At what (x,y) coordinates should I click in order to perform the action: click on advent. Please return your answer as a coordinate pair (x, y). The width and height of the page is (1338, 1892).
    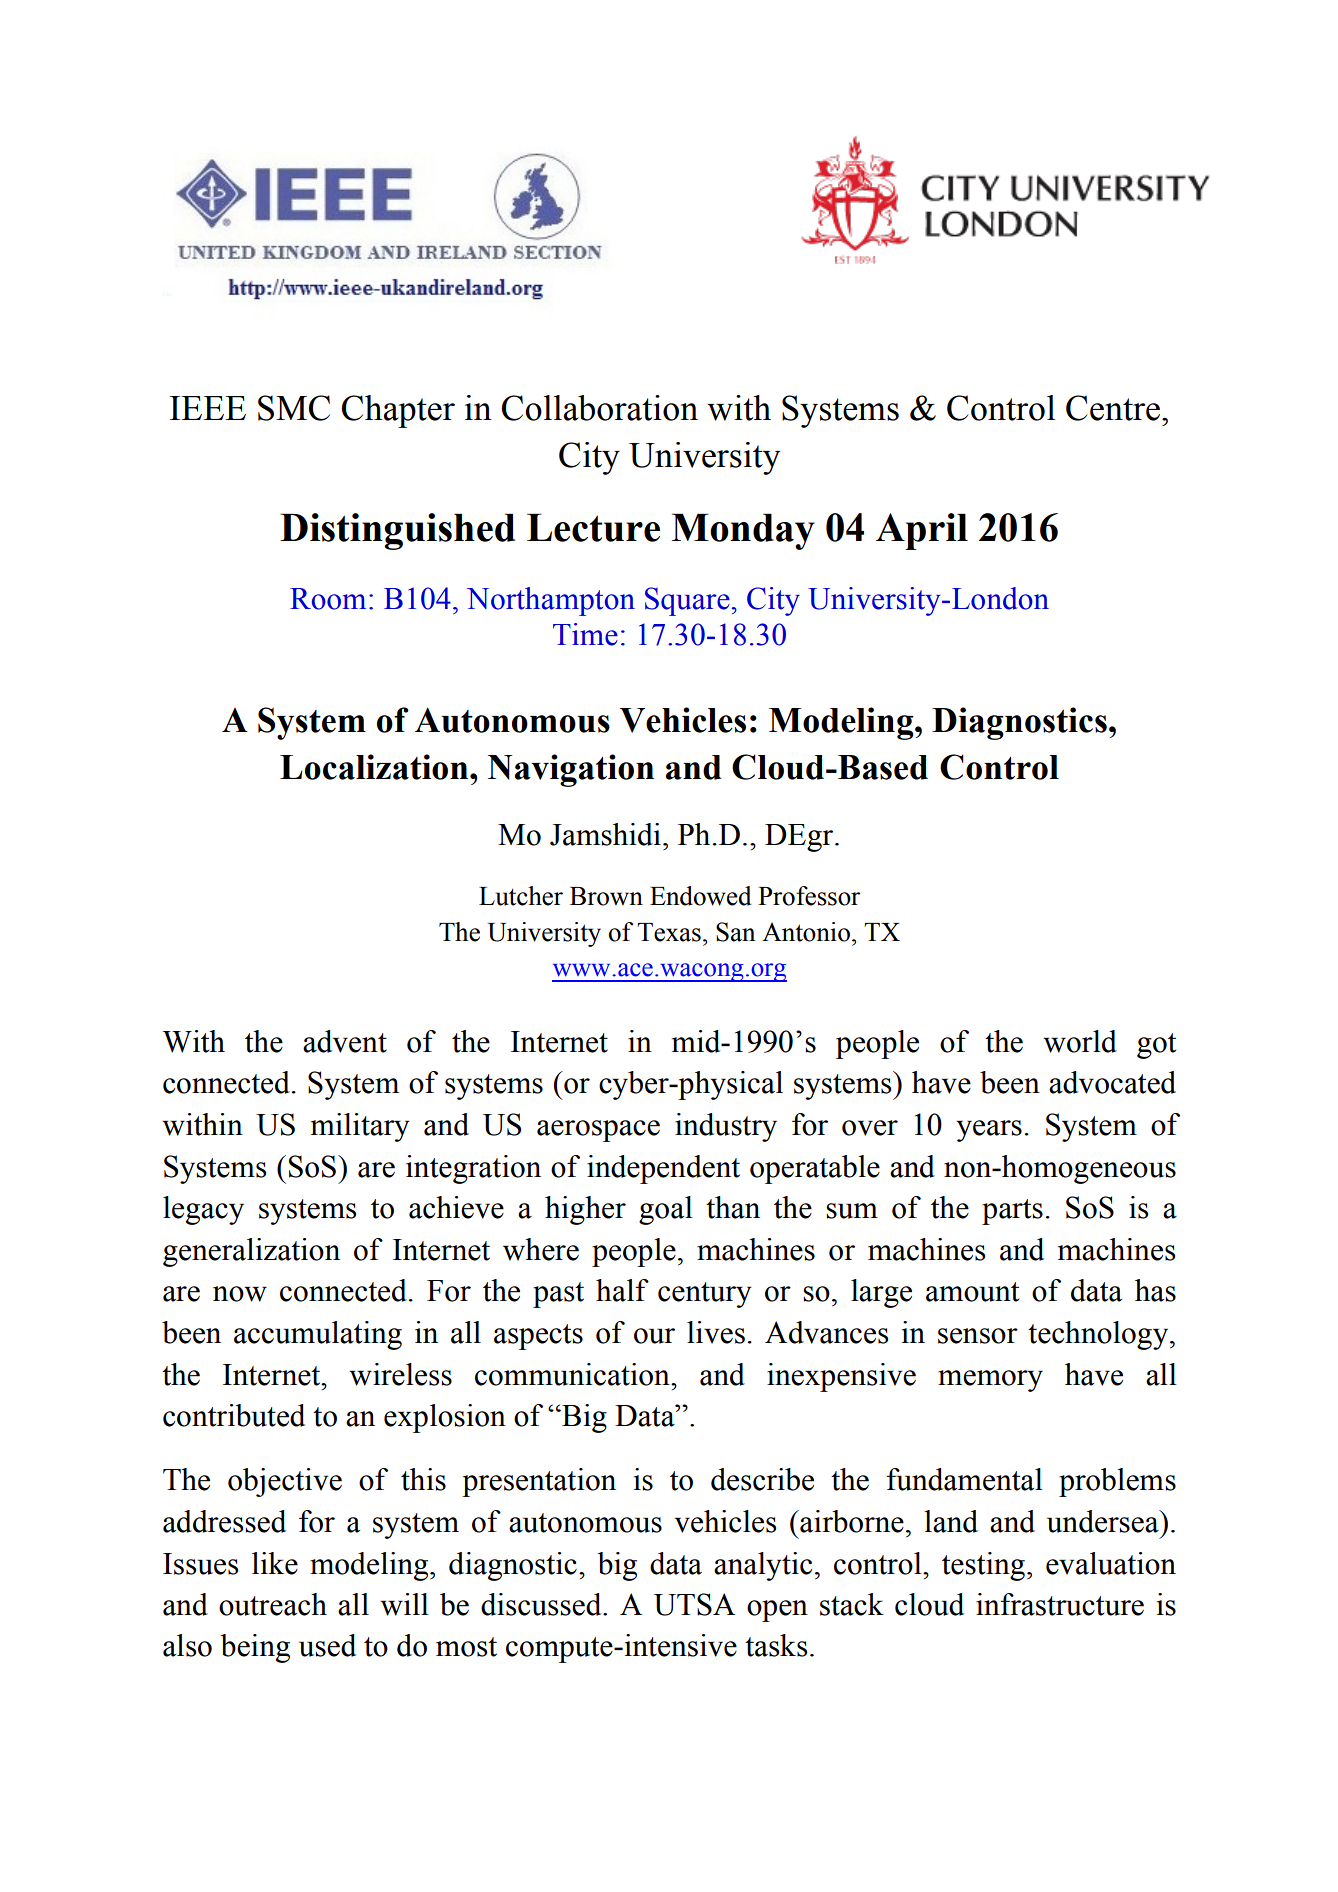
    Looking at the image, I should click on (345, 1041).
